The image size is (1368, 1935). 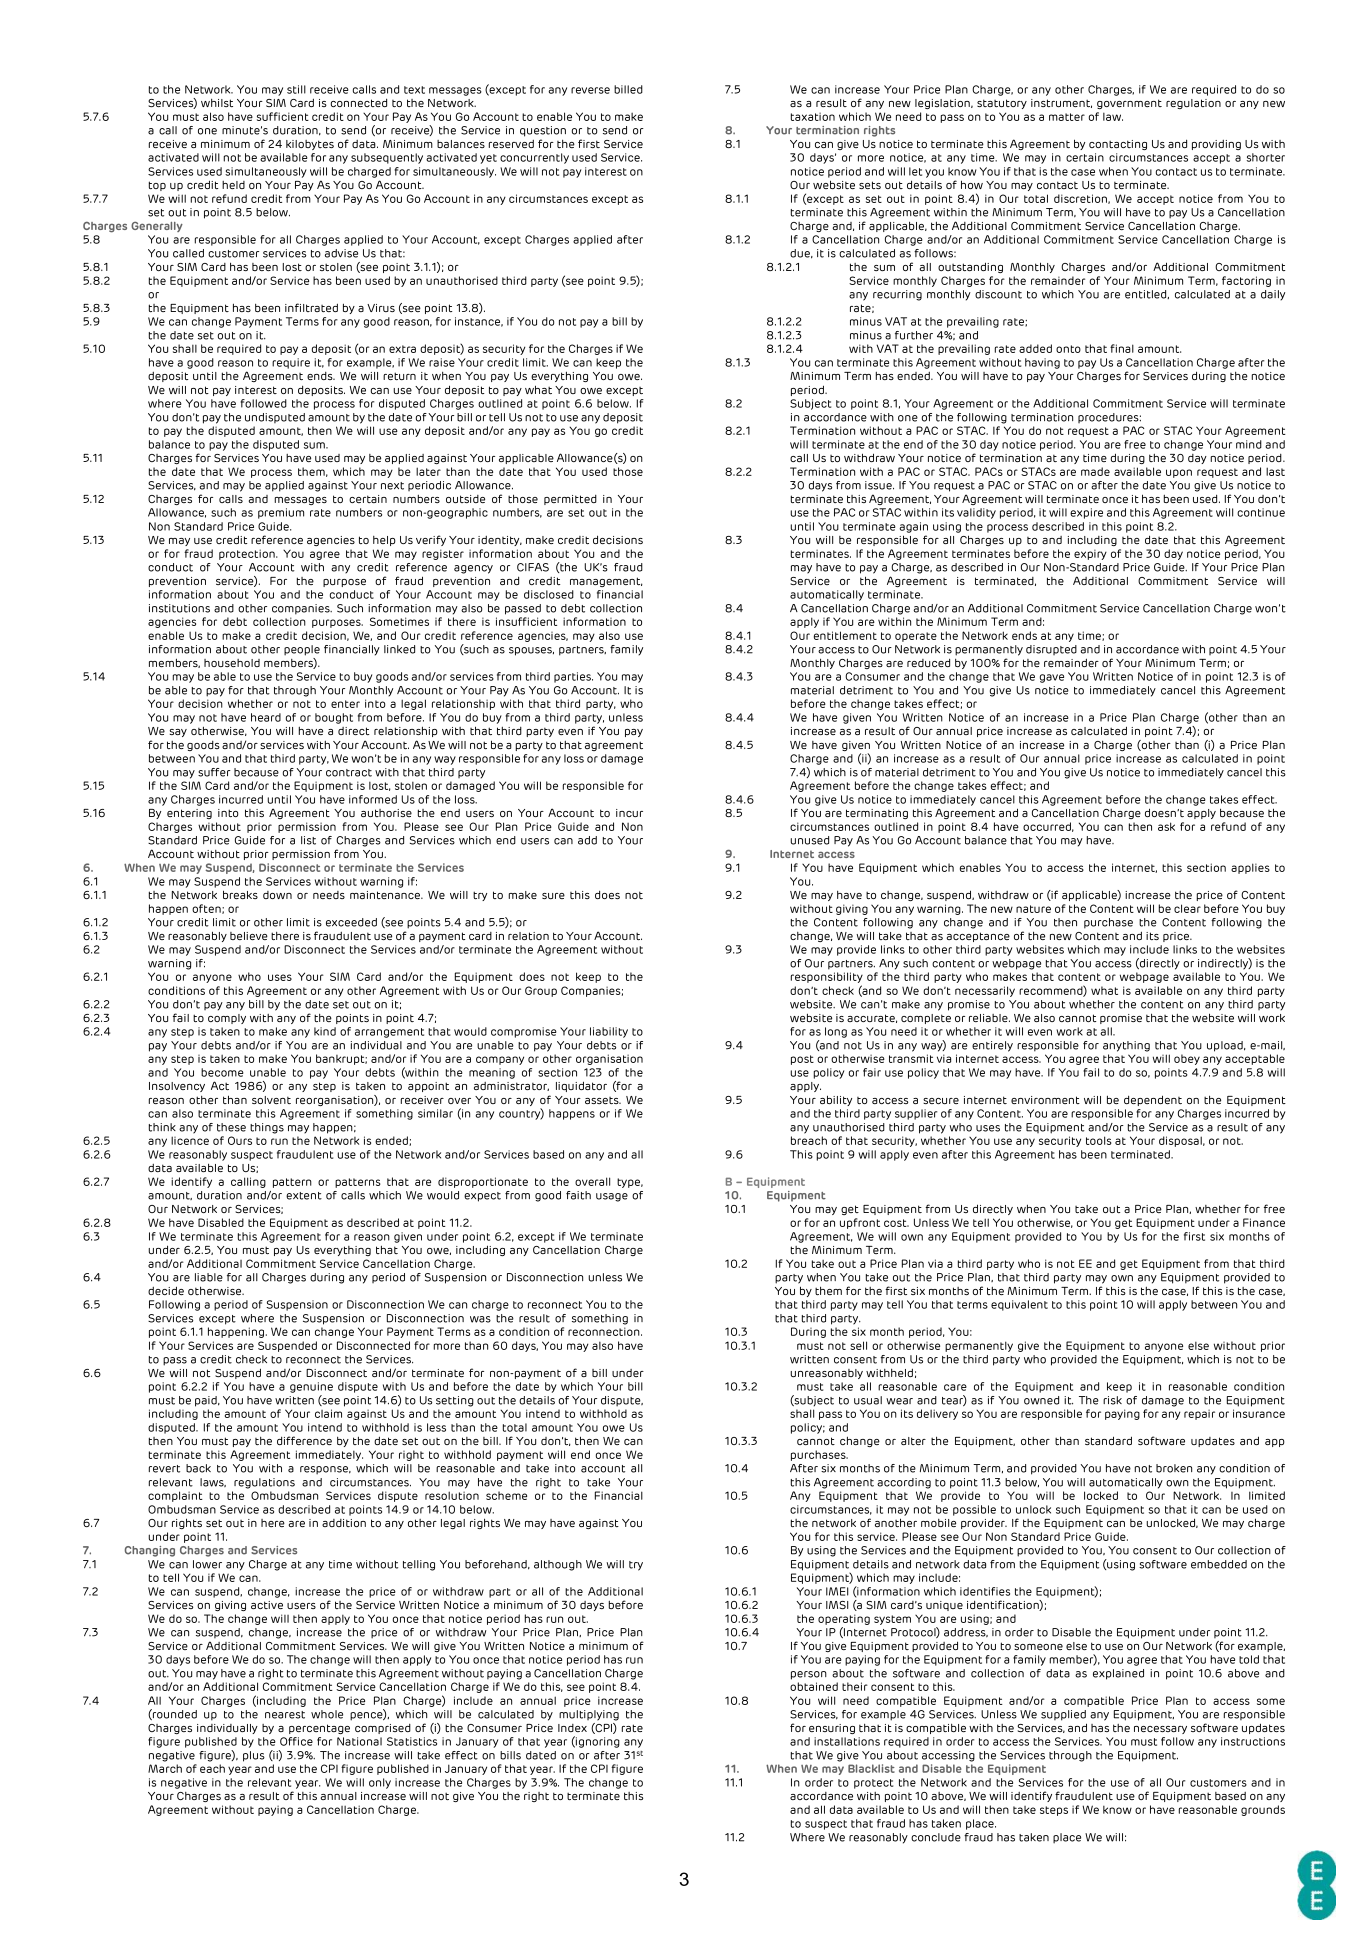 I want to click on heard, so click(x=266, y=717).
